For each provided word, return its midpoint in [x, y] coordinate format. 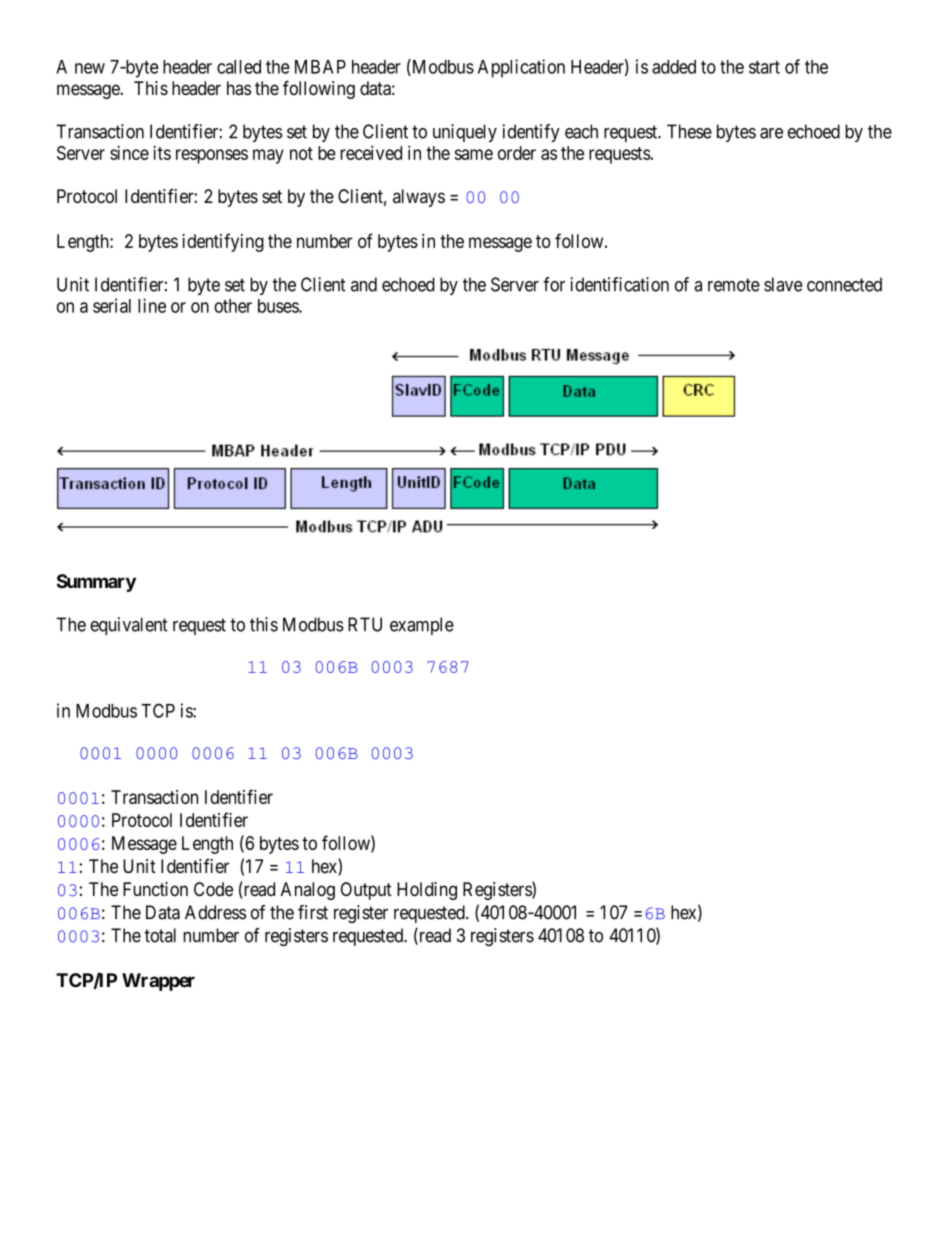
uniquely [465, 133]
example [422, 626]
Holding [427, 891]
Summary [96, 583]
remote [734, 285]
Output [366, 891]
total [160, 935]
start [764, 67]
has [239, 88]
